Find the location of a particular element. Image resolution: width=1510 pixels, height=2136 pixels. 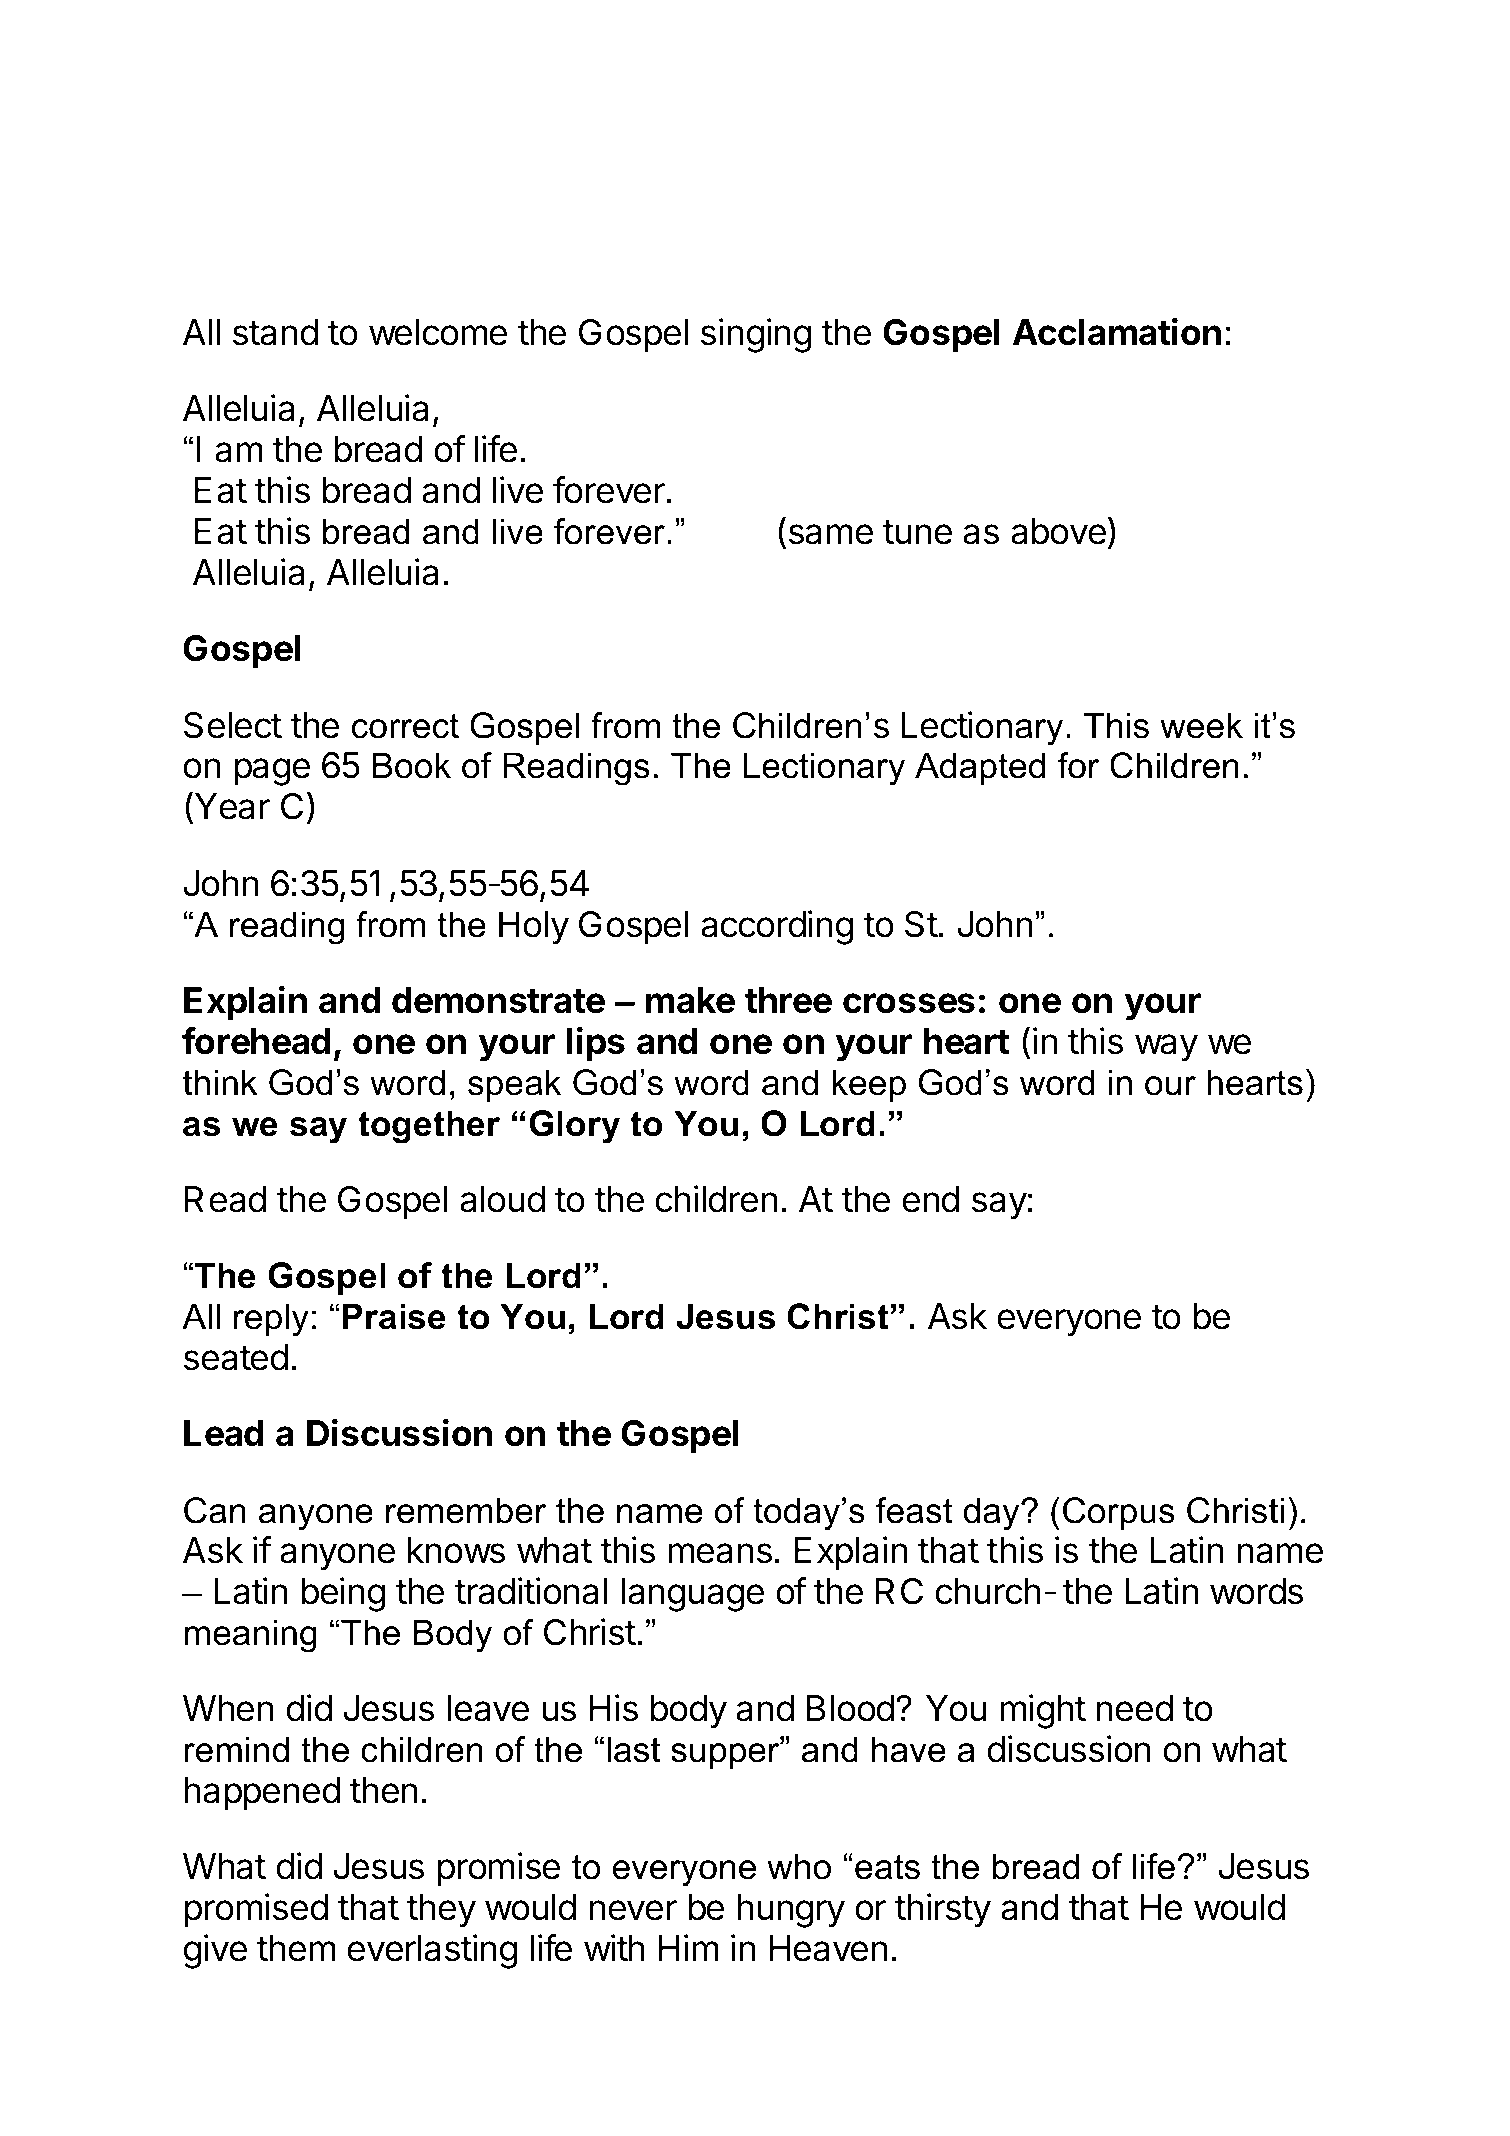

stand is located at coordinates (275, 332).
